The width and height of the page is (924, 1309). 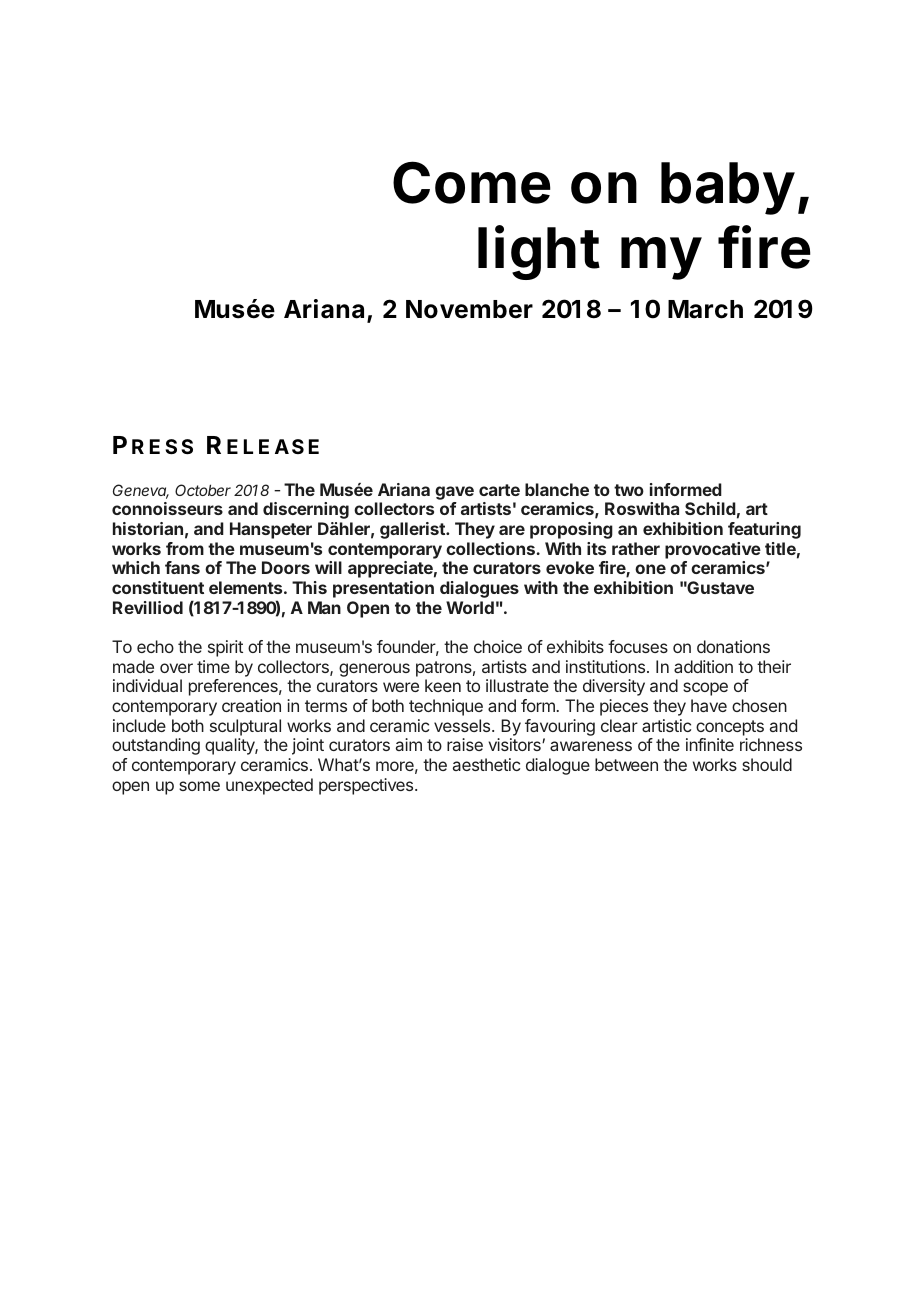 What do you see at coordinates (469, 309) in the page?
I see `November` at bounding box center [469, 309].
